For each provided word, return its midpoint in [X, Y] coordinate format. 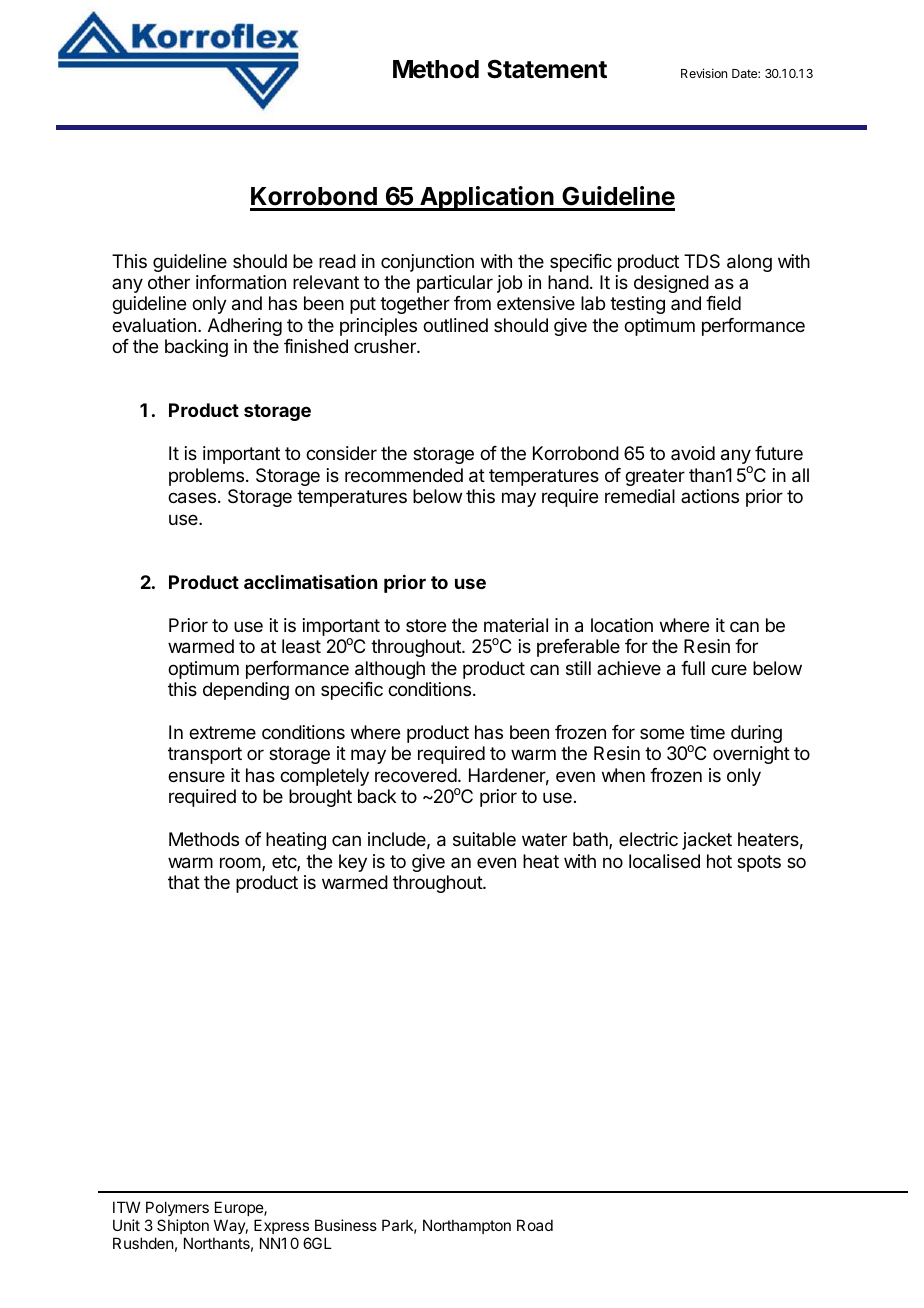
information [241, 282]
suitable [484, 839]
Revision [704, 73]
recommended [404, 475]
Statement [547, 69]
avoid [693, 453]
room [240, 862]
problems [206, 477]
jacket [707, 841]
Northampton [467, 1226]
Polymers [177, 1210]
